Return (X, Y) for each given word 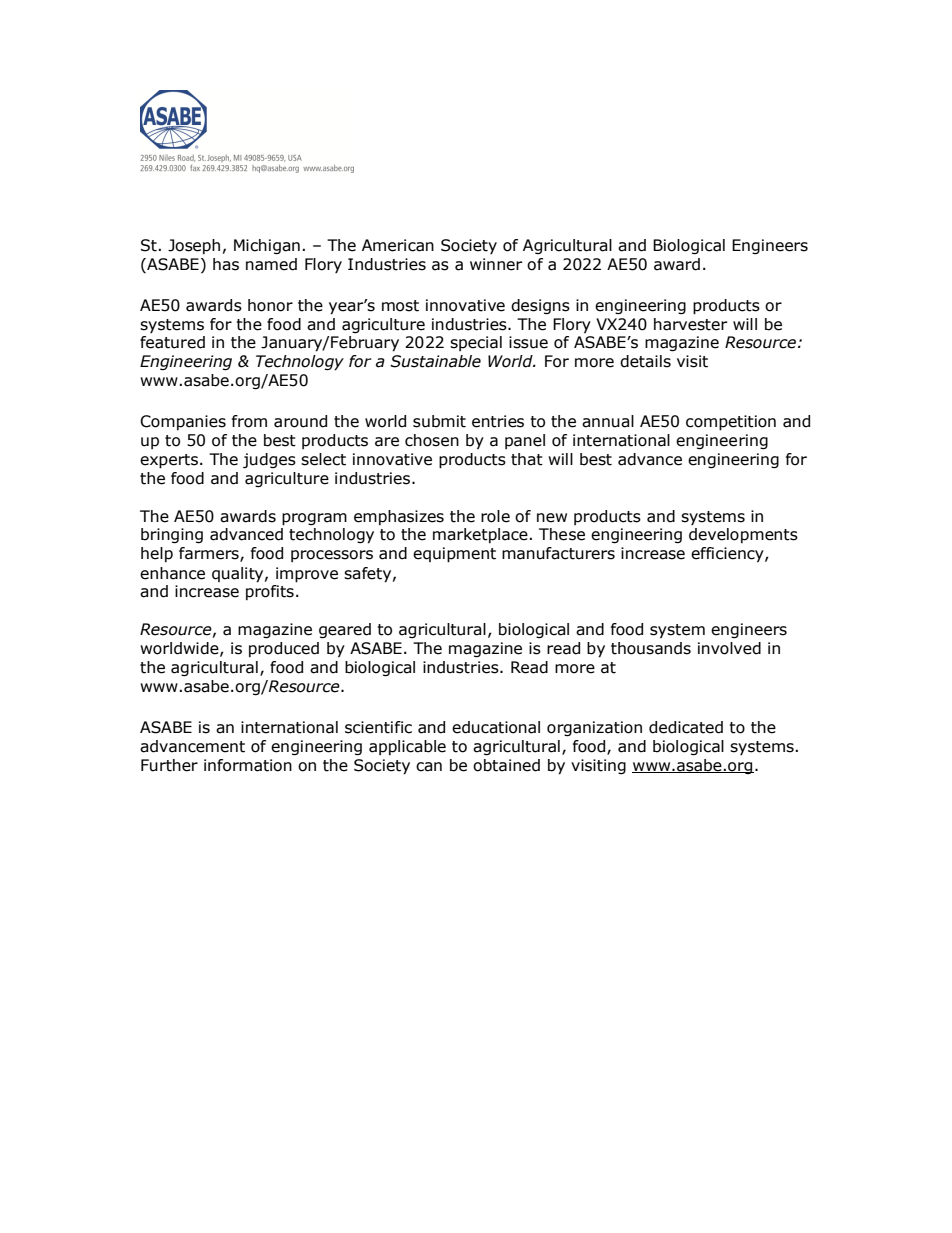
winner (496, 264)
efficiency (728, 554)
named (271, 264)
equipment (454, 555)
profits (270, 592)
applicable (407, 747)
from (249, 421)
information (248, 765)
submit (439, 421)
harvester (691, 324)
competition (731, 423)
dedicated (686, 727)
